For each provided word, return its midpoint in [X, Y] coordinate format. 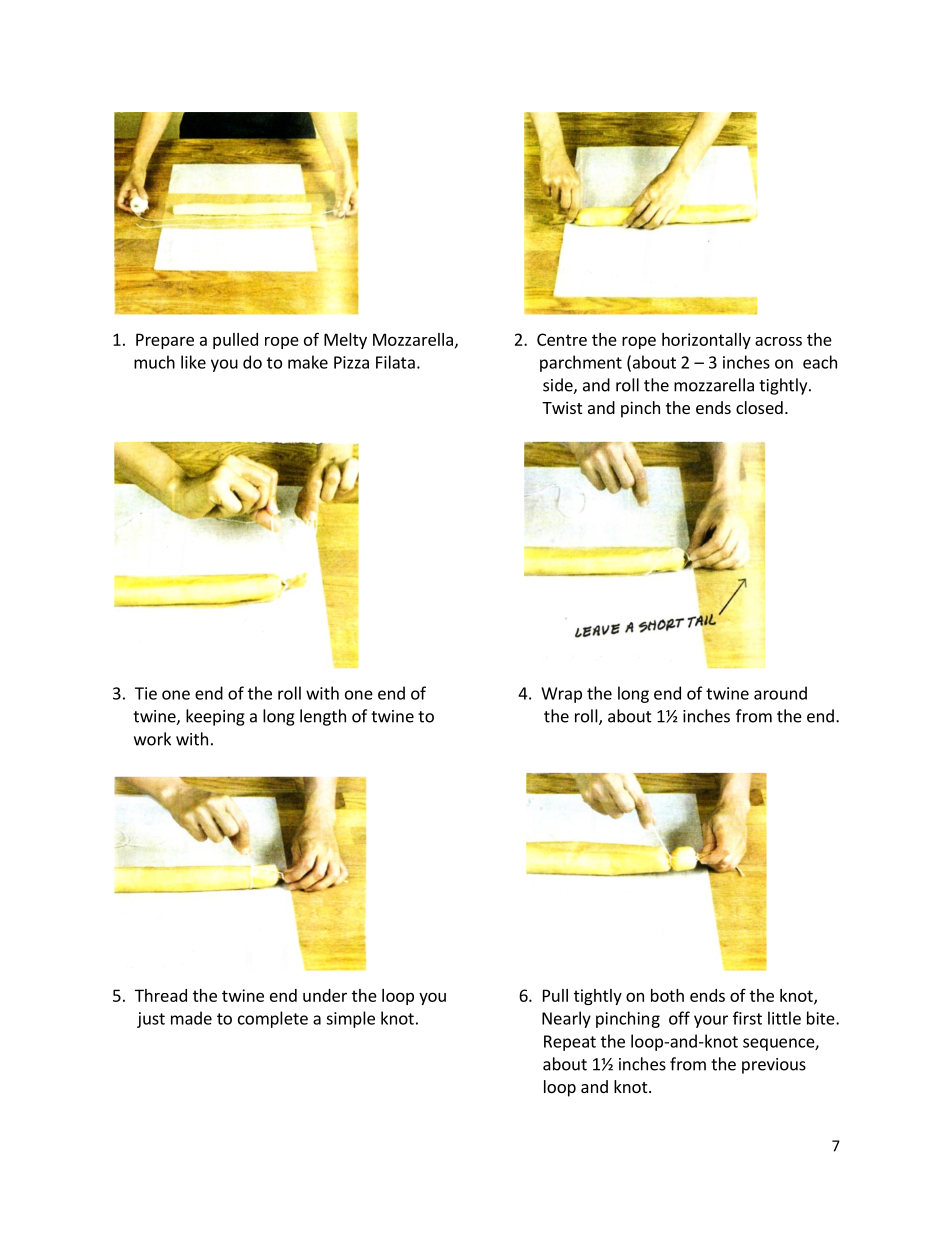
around [780, 693]
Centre [562, 339]
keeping [215, 717]
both [667, 995]
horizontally [706, 341]
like [193, 362]
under [325, 995]
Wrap [561, 695]
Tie [146, 693]
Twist [562, 407]
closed [759, 407]
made [191, 1018]
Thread [161, 995]
